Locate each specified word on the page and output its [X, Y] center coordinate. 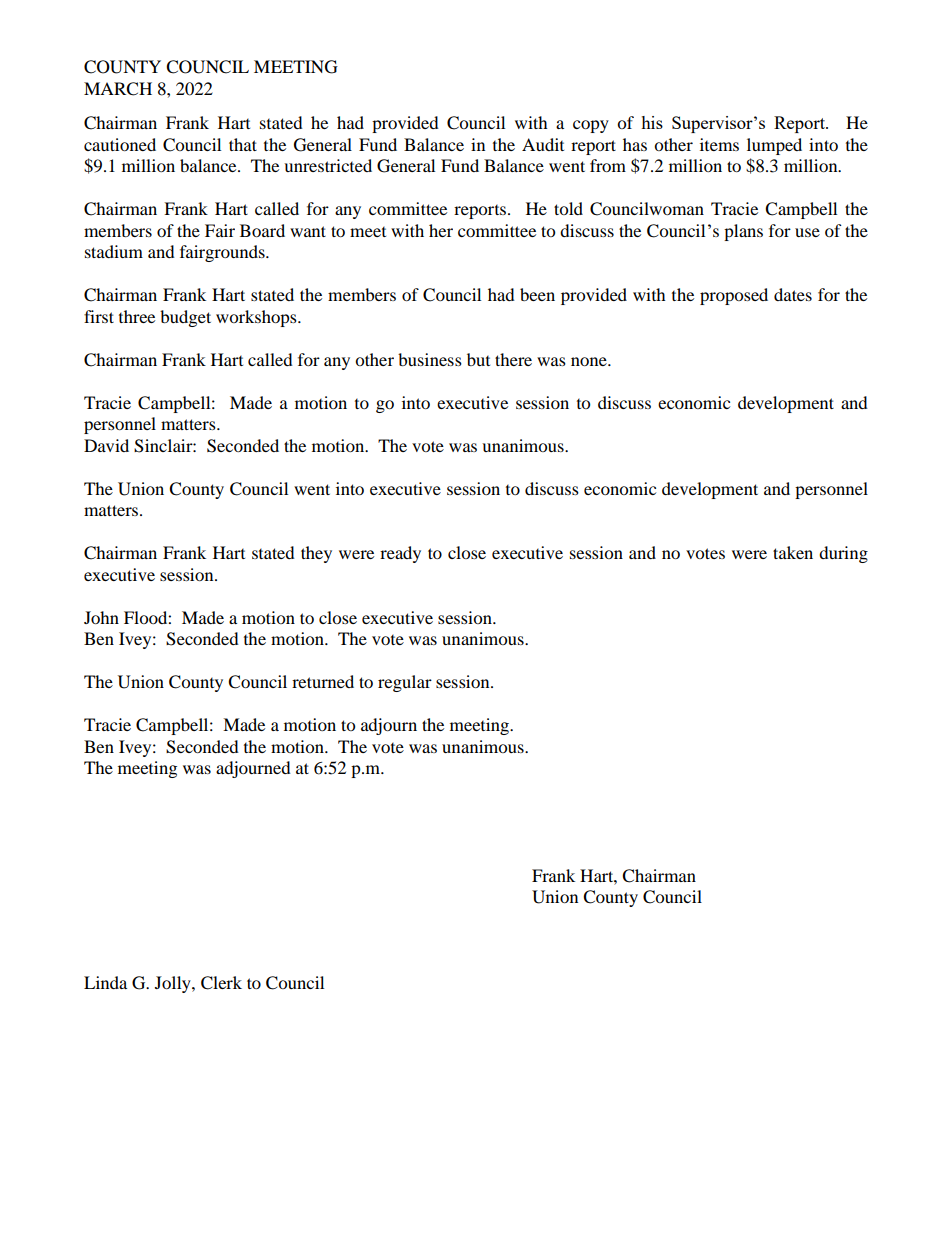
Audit [543, 144]
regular [405, 683]
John [101, 617]
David [106, 445]
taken [793, 552]
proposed [734, 296]
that [243, 144]
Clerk [221, 983]
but [478, 359]
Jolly [174, 984]
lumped [774, 146]
